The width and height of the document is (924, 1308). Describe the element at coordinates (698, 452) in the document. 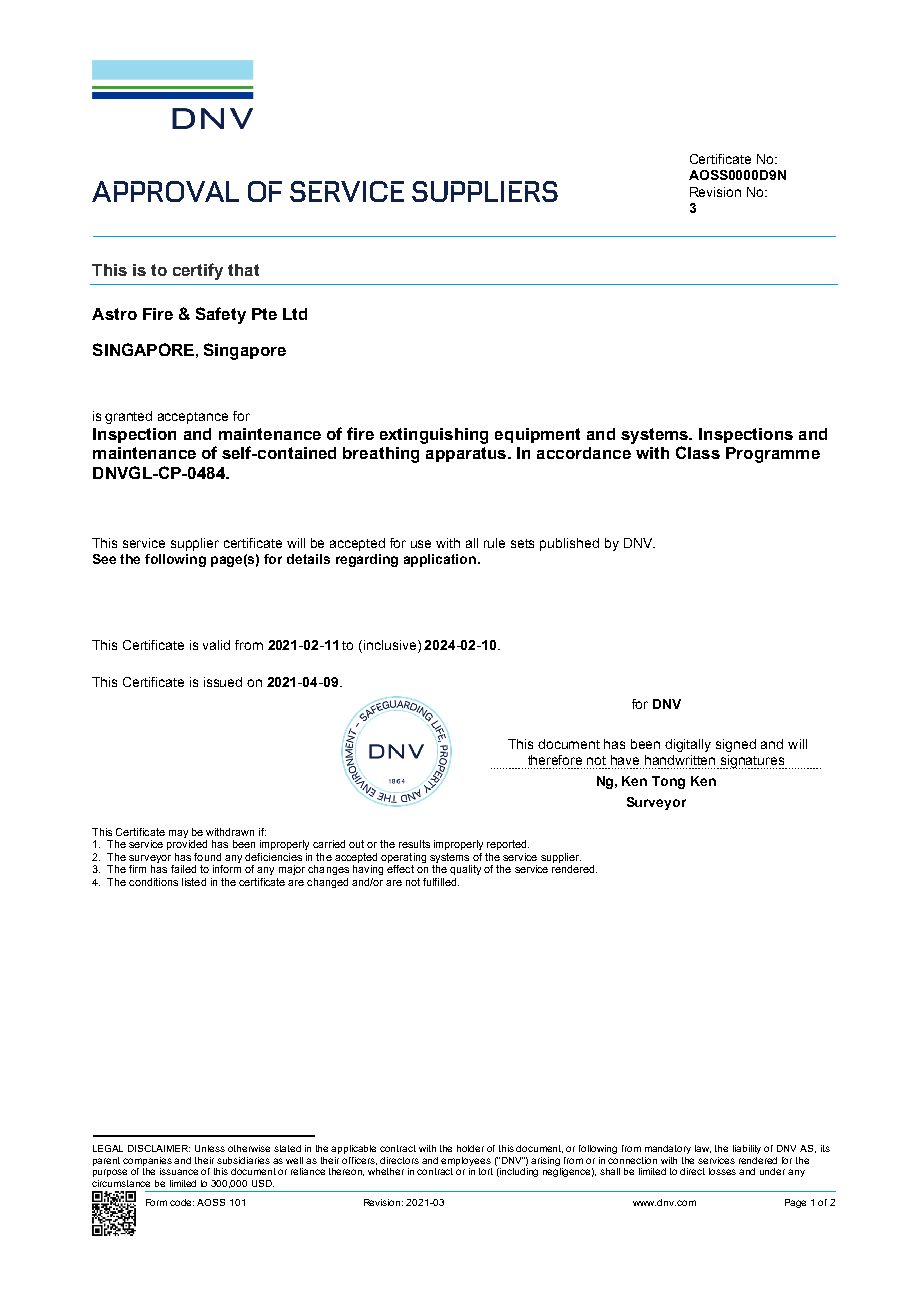

I see `Class` at that location.
